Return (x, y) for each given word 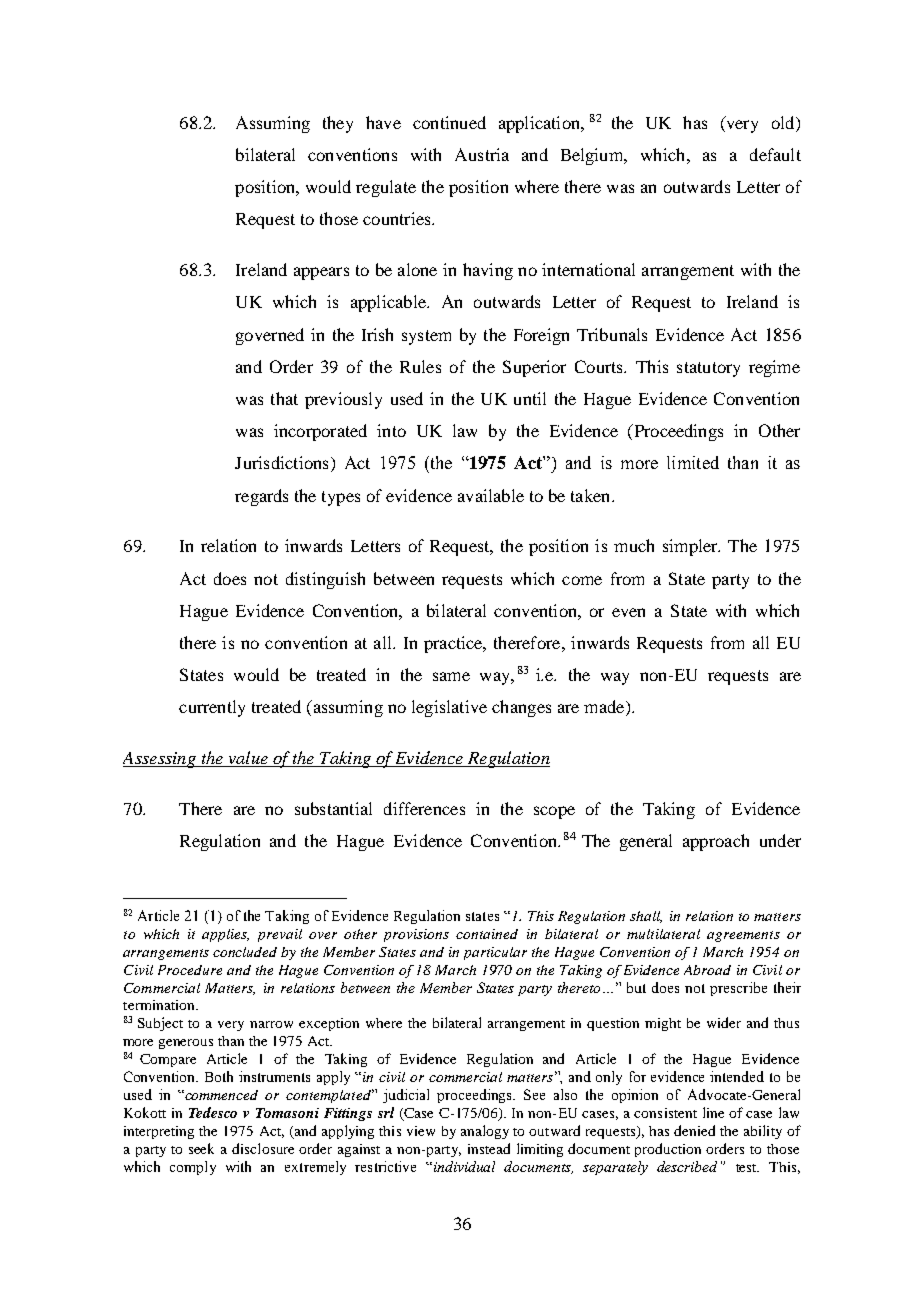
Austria (482, 154)
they (338, 124)
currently (212, 708)
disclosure (263, 1148)
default (775, 154)
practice (454, 644)
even (628, 612)
